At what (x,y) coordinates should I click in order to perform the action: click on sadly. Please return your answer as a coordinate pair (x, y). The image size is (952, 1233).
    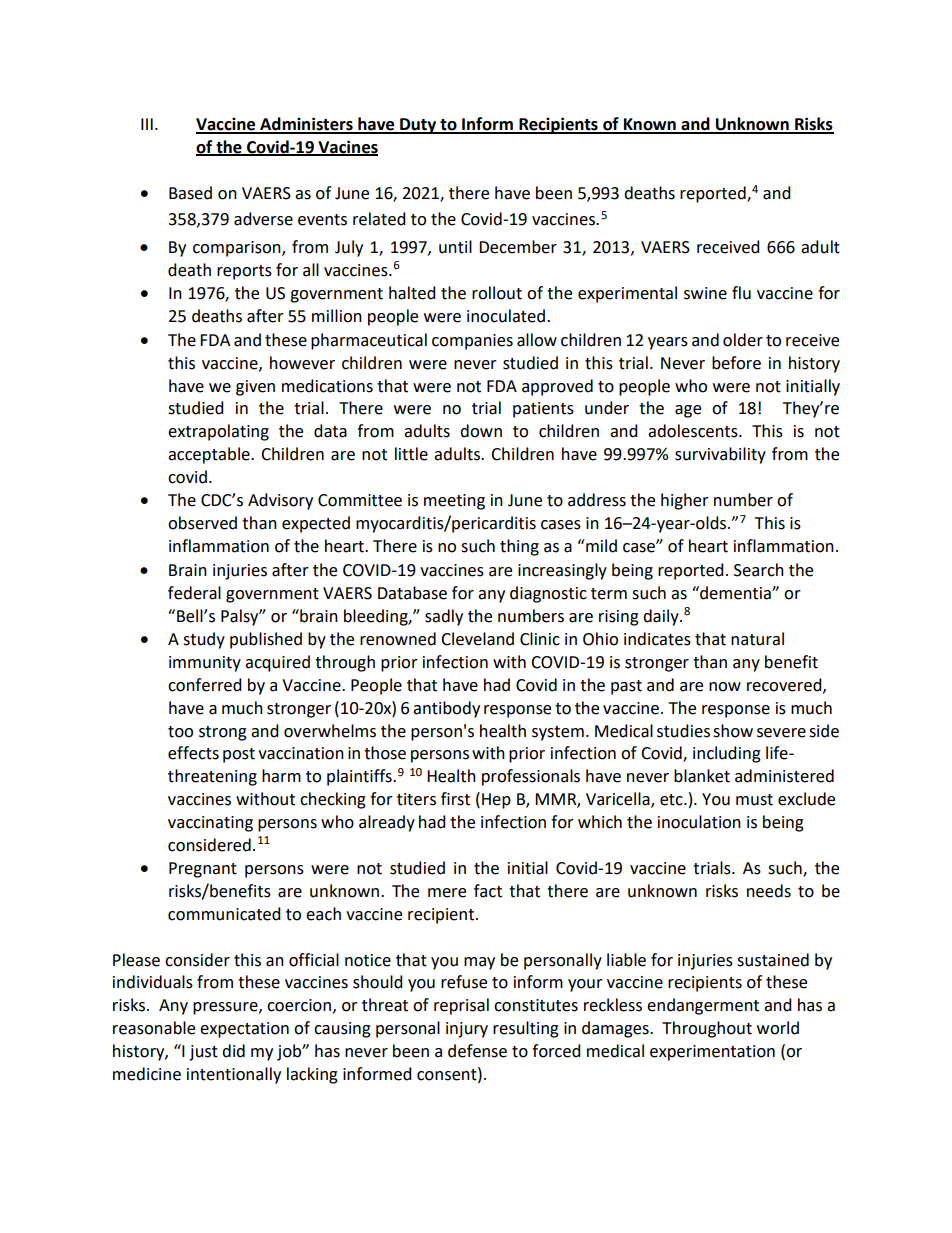
    Looking at the image, I should click on (444, 617).
